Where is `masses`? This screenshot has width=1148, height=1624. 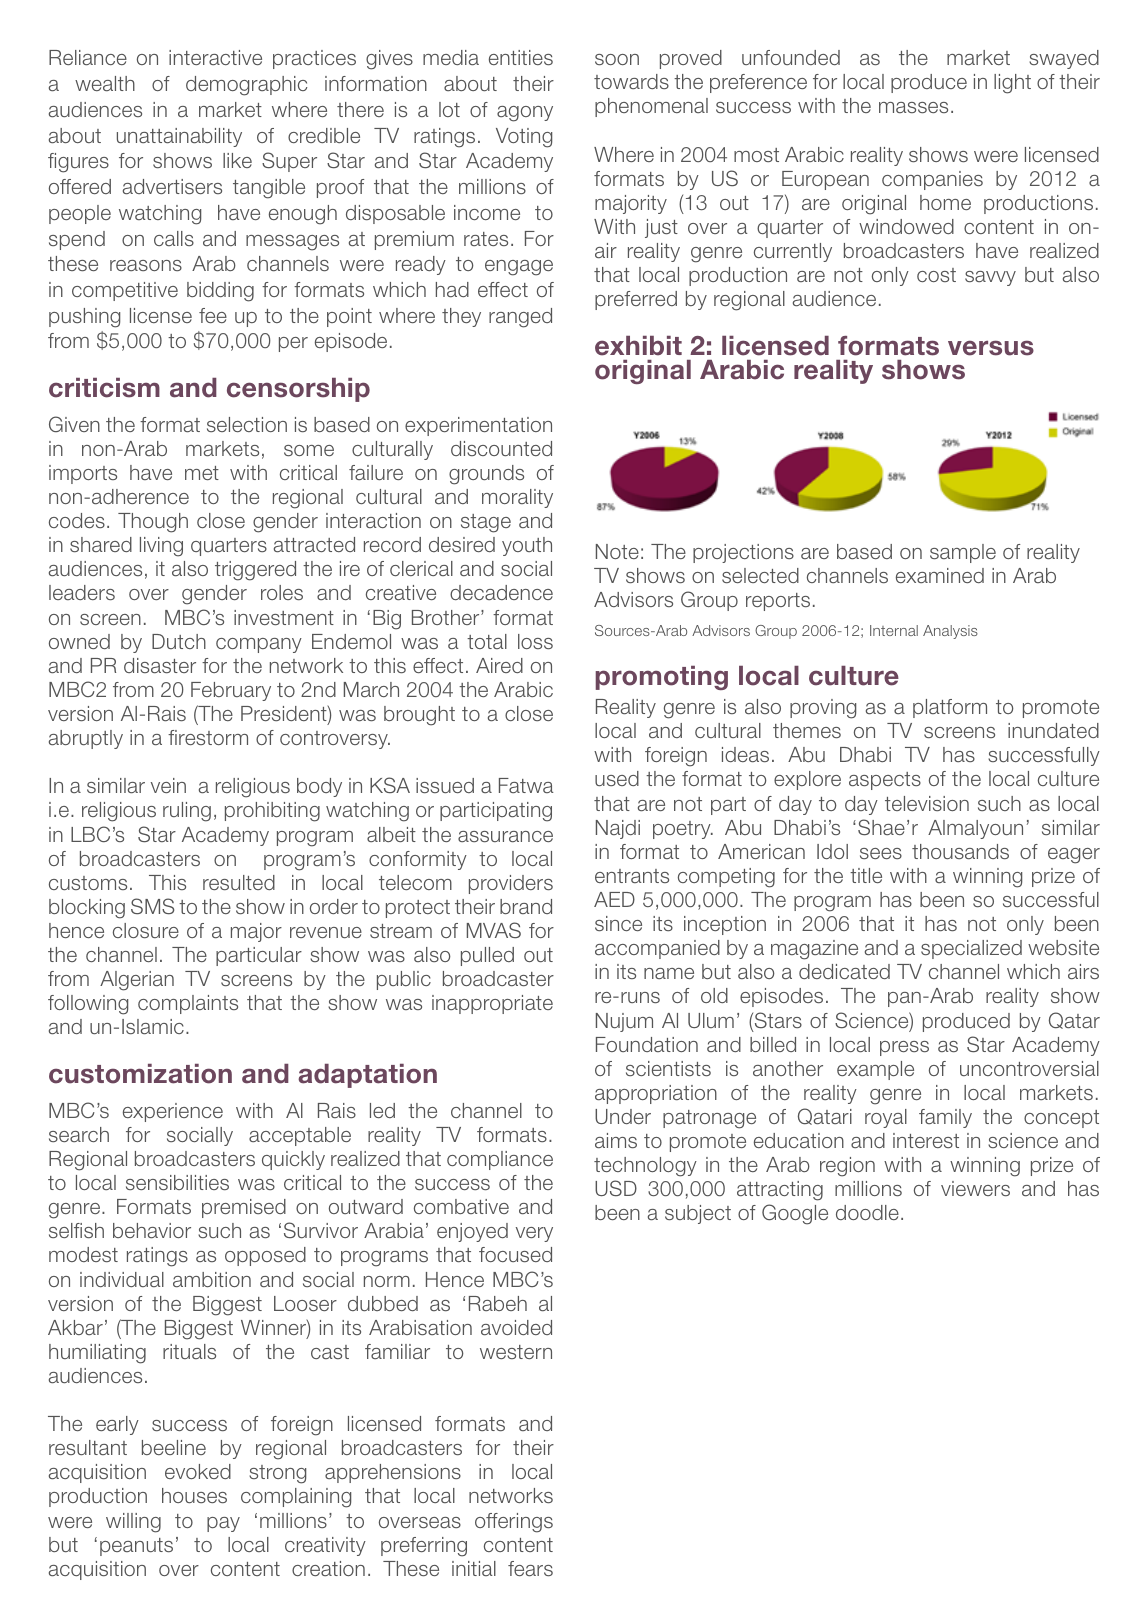 masses is located at coordinates (913, 107).
